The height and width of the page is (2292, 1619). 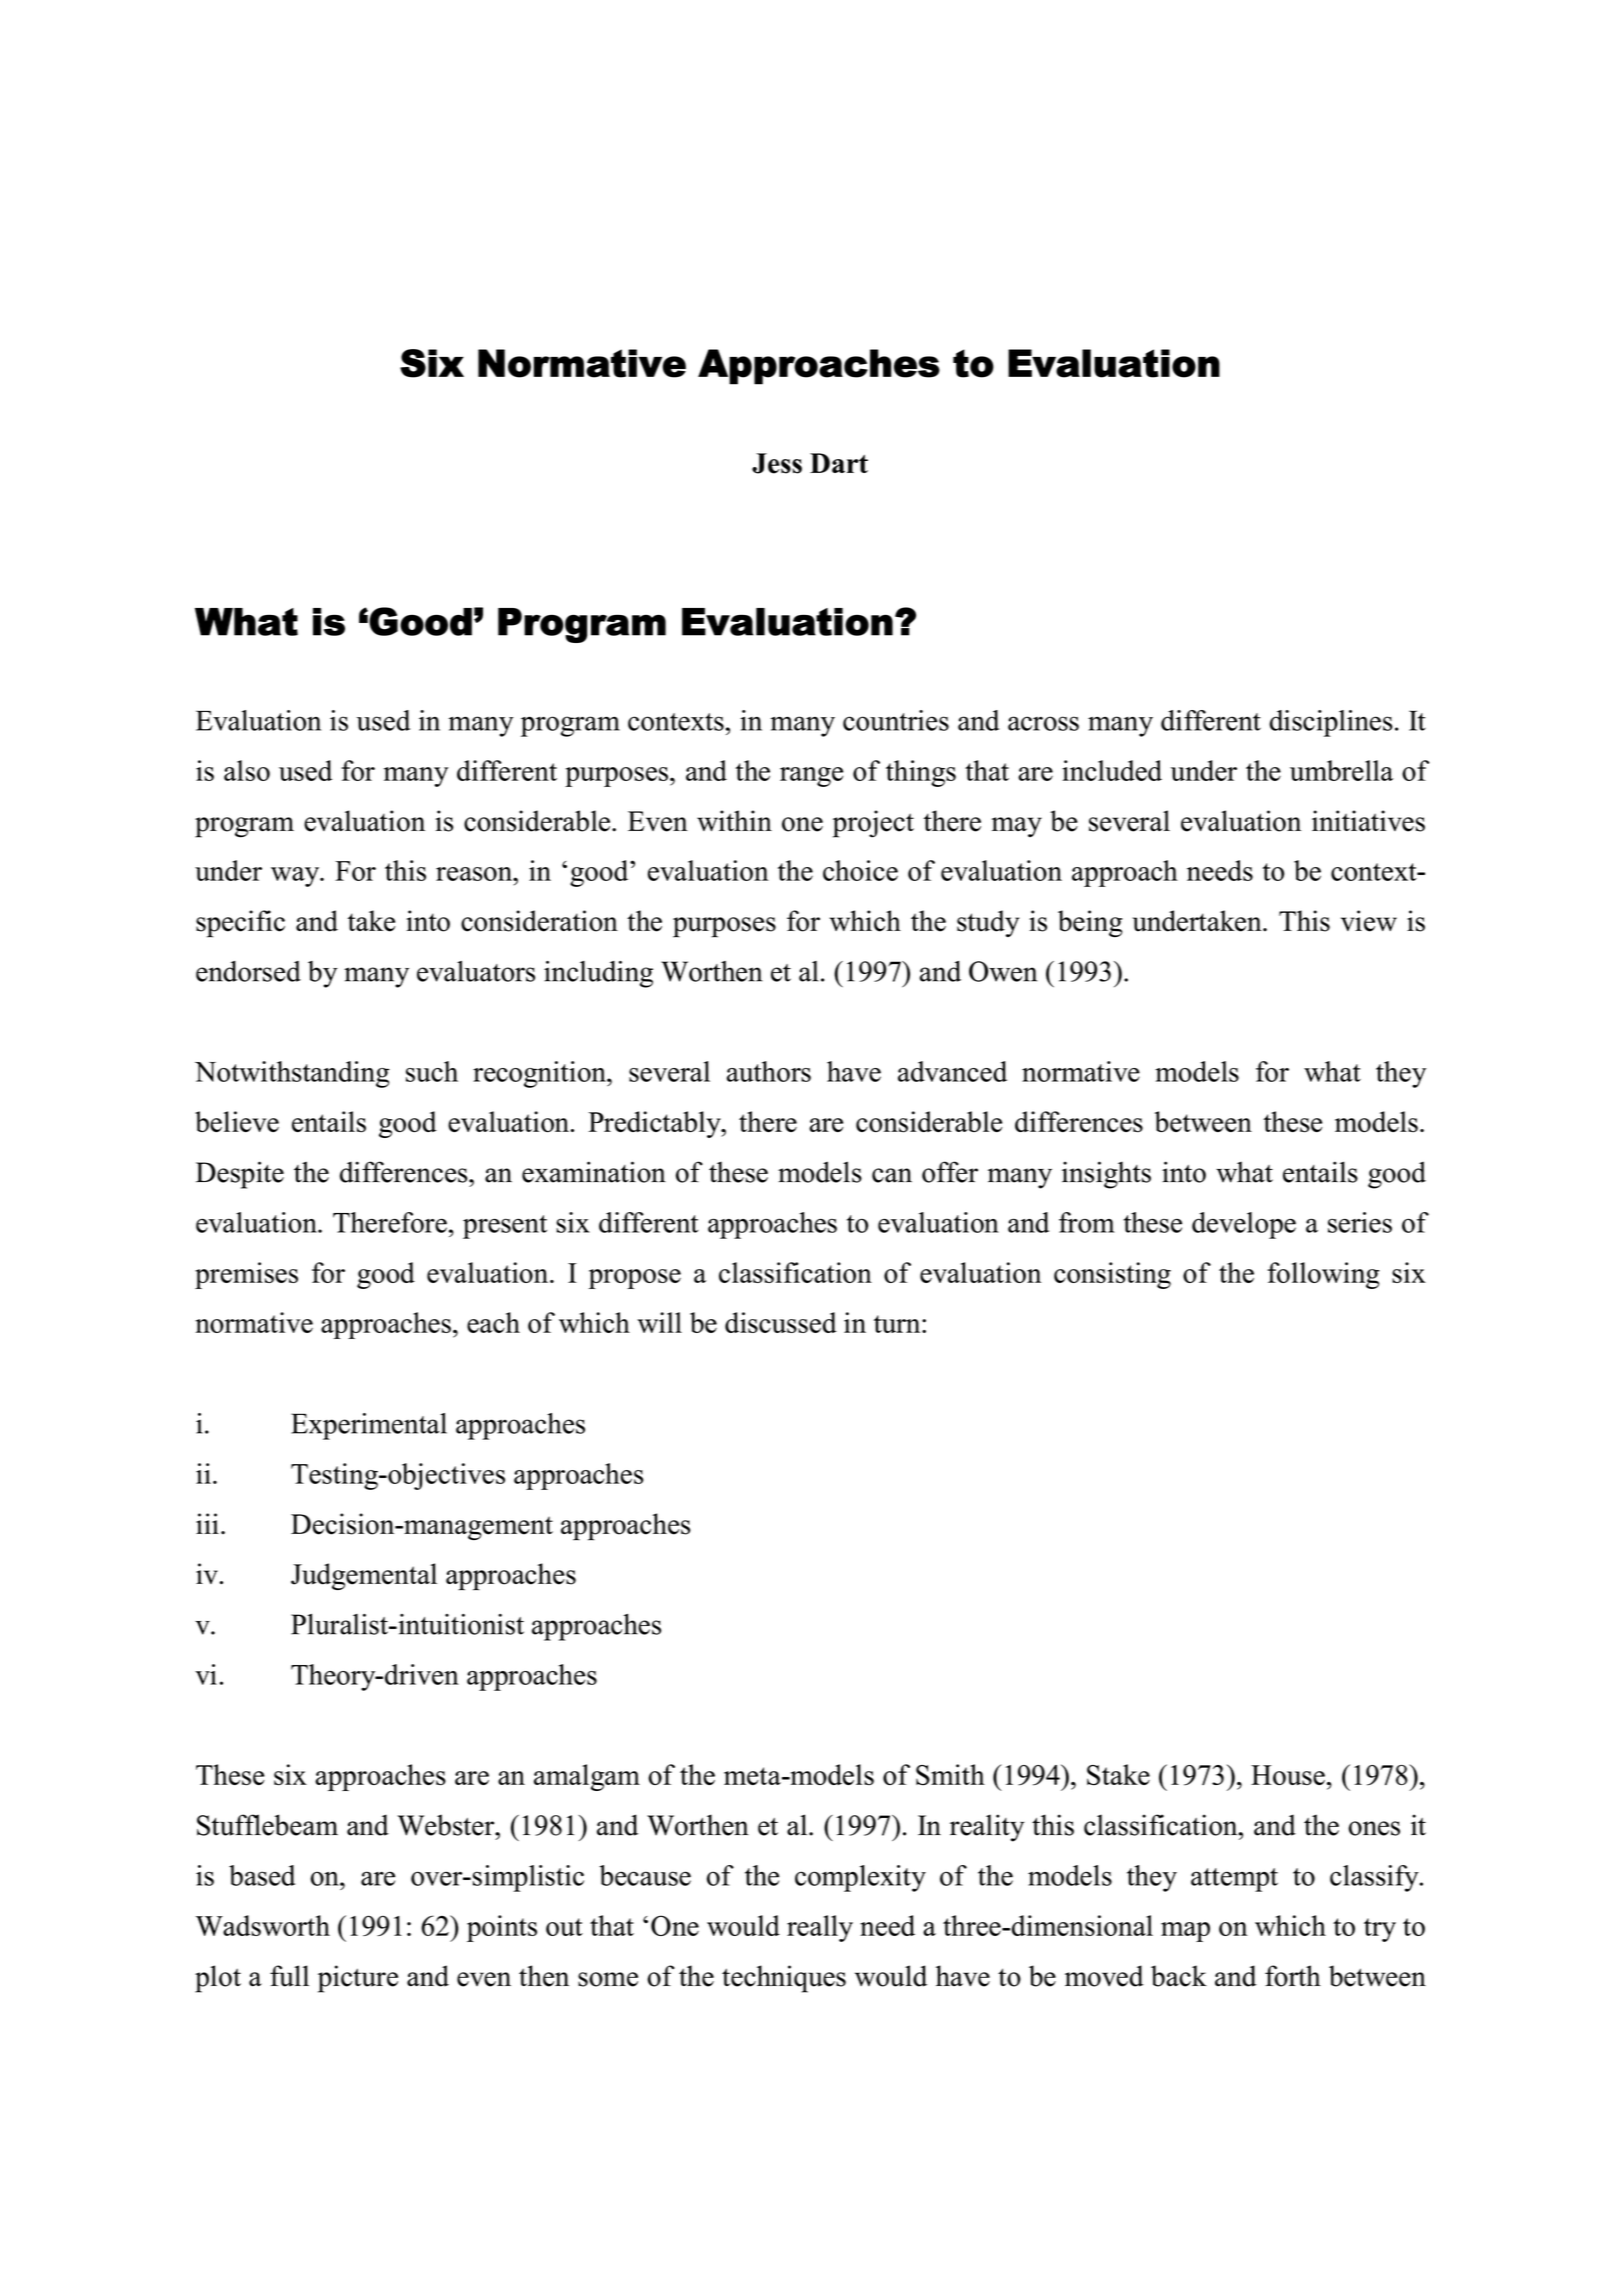 What do you see at coordinates (358, 1979) in the page?
I see `picture` at bounding box center [358, 1979].
